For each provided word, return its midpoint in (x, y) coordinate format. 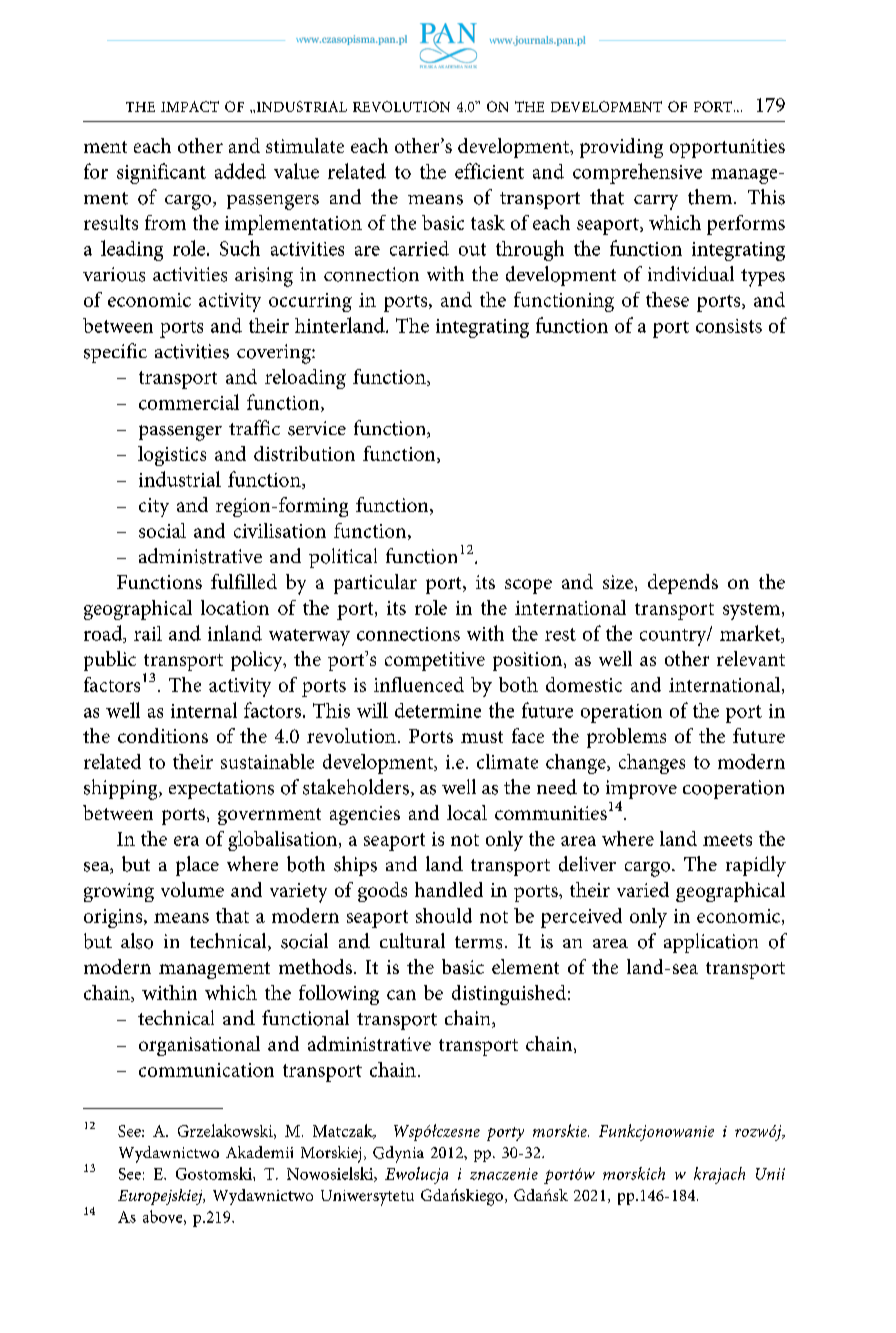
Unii (770, 1174)
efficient (489, 171)
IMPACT (190, 106)
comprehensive (637, 173)
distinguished (509, 995)
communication (206, 1070)
